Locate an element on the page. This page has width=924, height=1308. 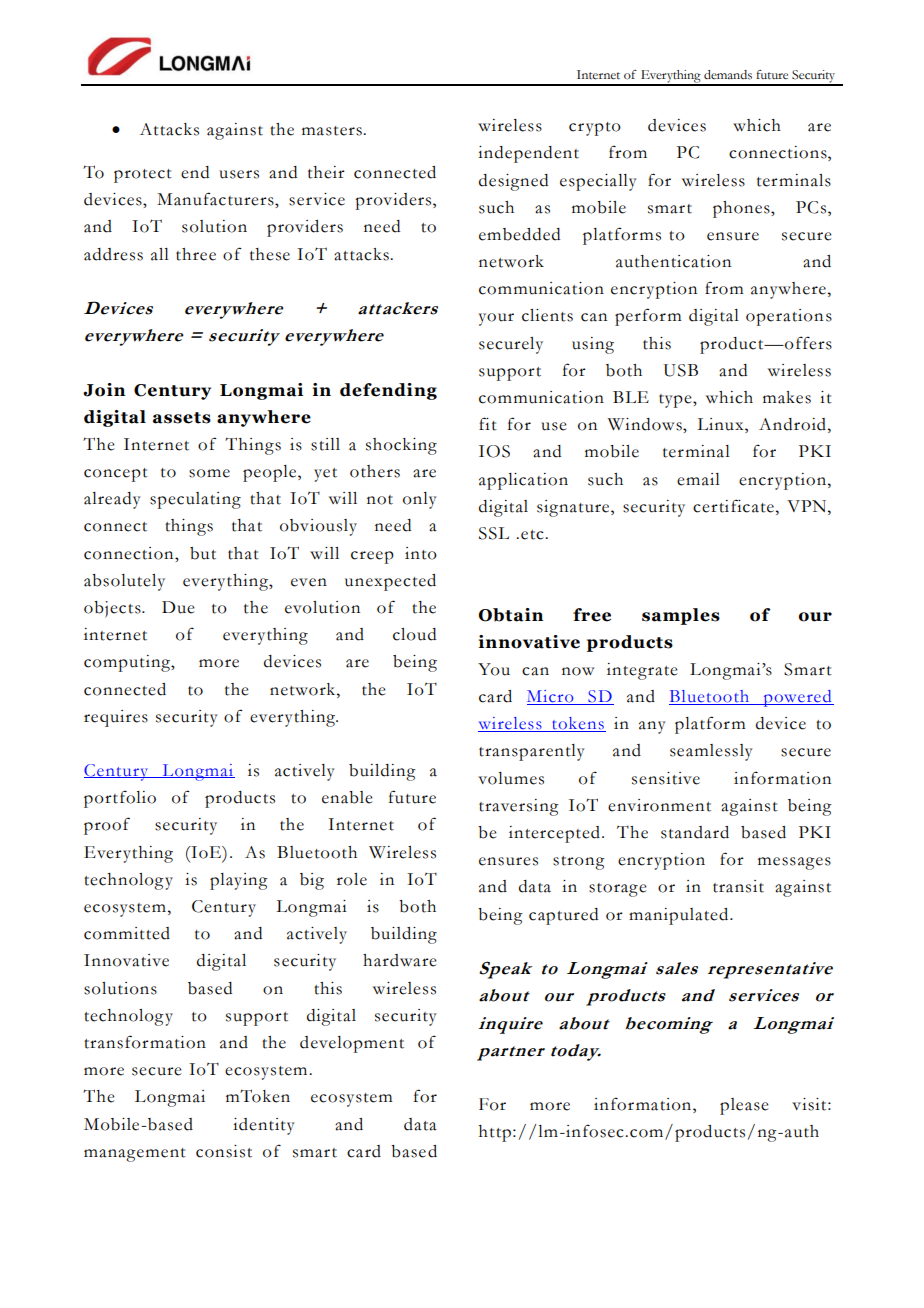
development is located at coordinates (352, 1044).
